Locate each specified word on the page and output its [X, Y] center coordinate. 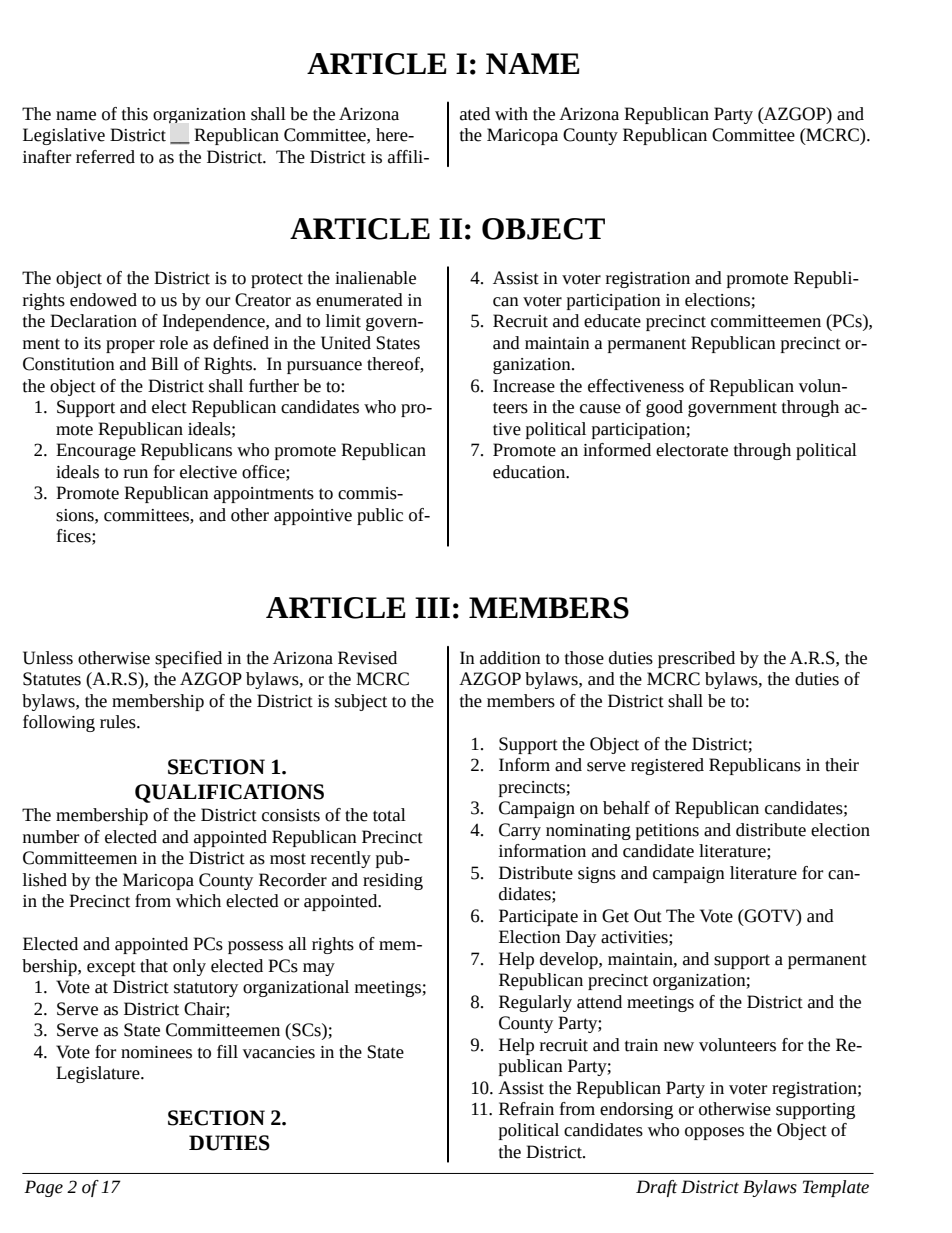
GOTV [770, 916]
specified [188, 659]
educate [612, 321]
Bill [165, 363]
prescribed [696, 659]
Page [43, 1188]
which [198, 901]
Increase [524, 386]
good [664, 408]
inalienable [375, 278]
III [432, 607]
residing [393, 881]
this [135, 114]
